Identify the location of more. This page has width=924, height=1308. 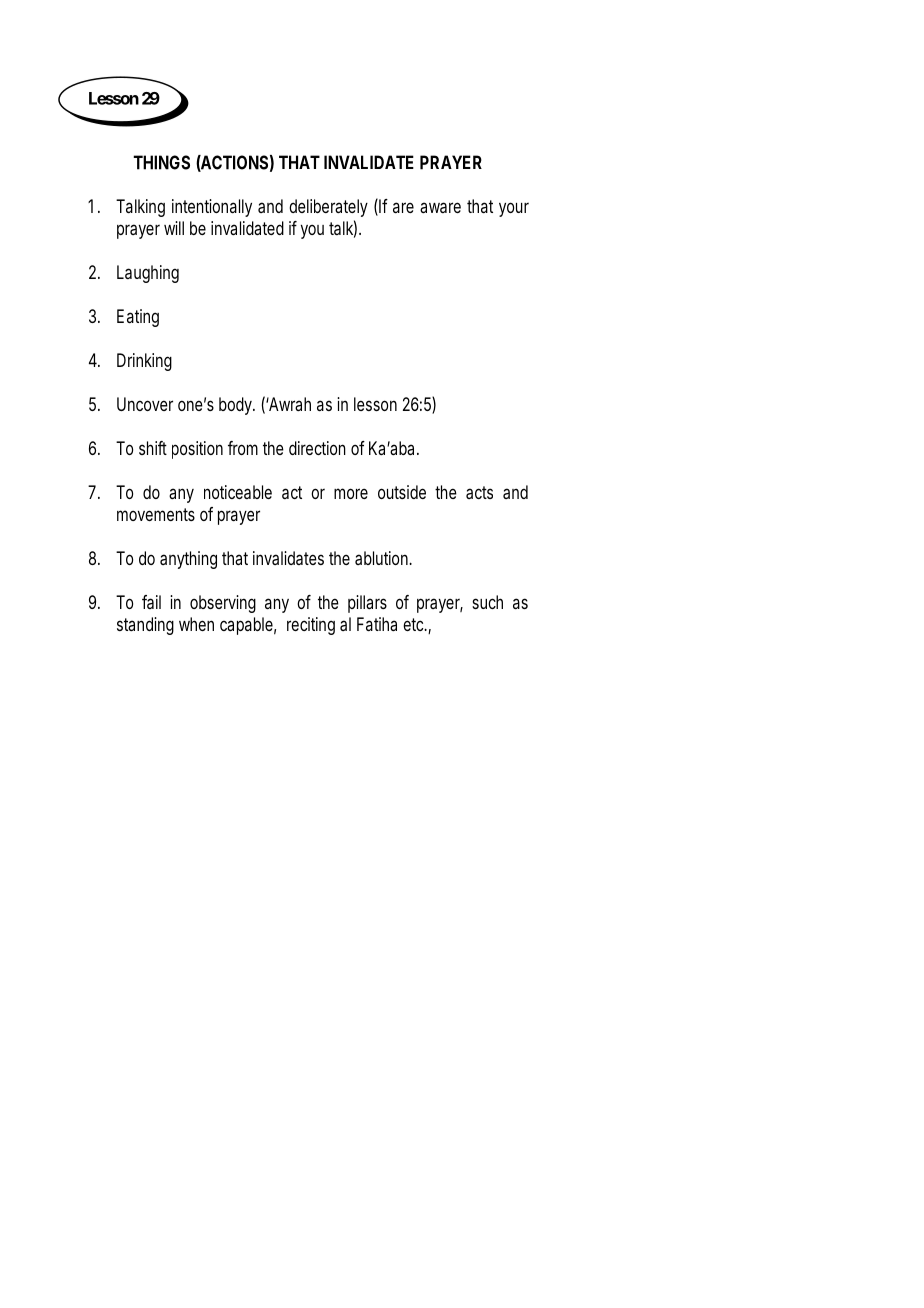
(351, 493).
